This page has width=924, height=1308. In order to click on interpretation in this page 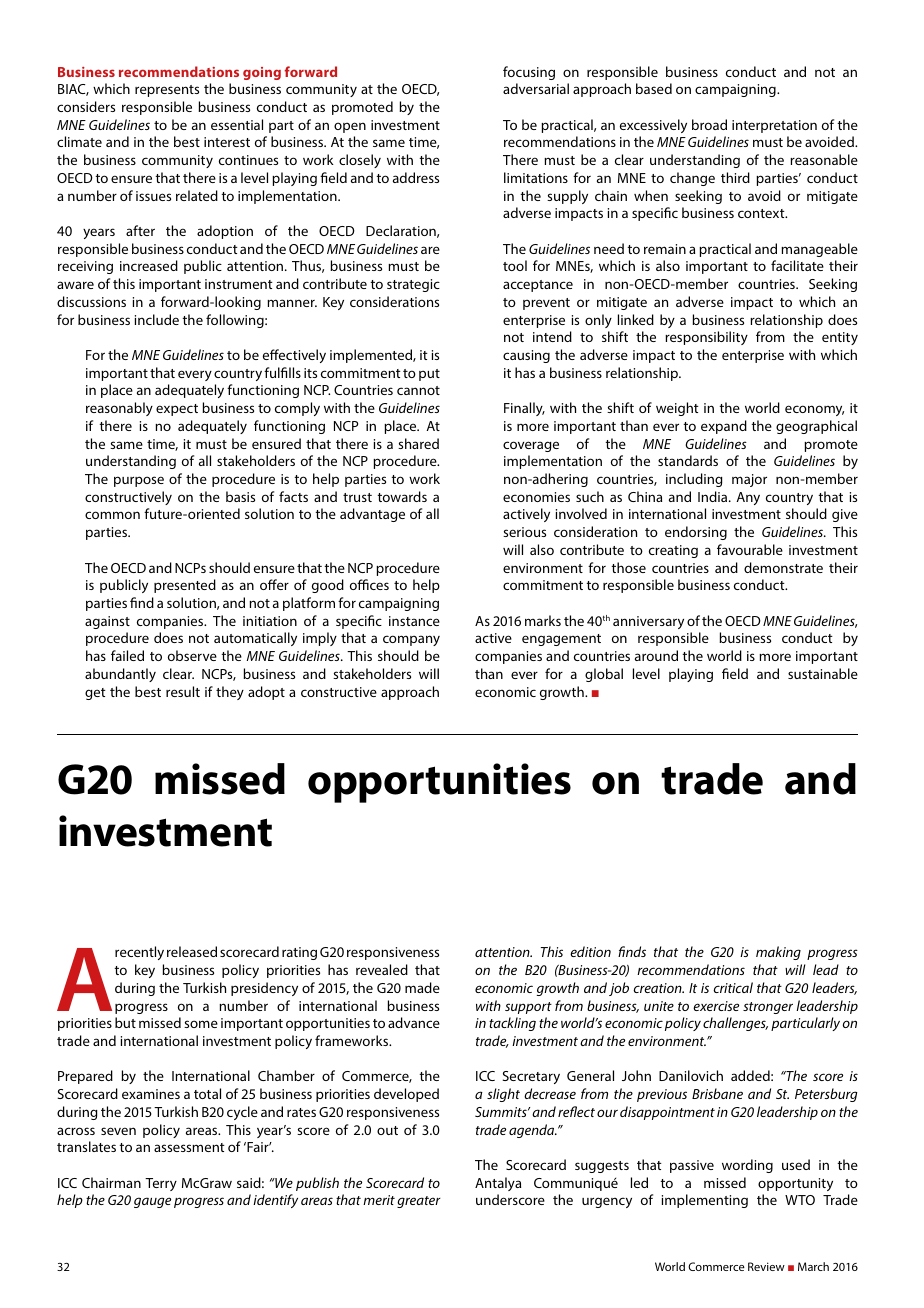, I will do `click(774, 126)`.
